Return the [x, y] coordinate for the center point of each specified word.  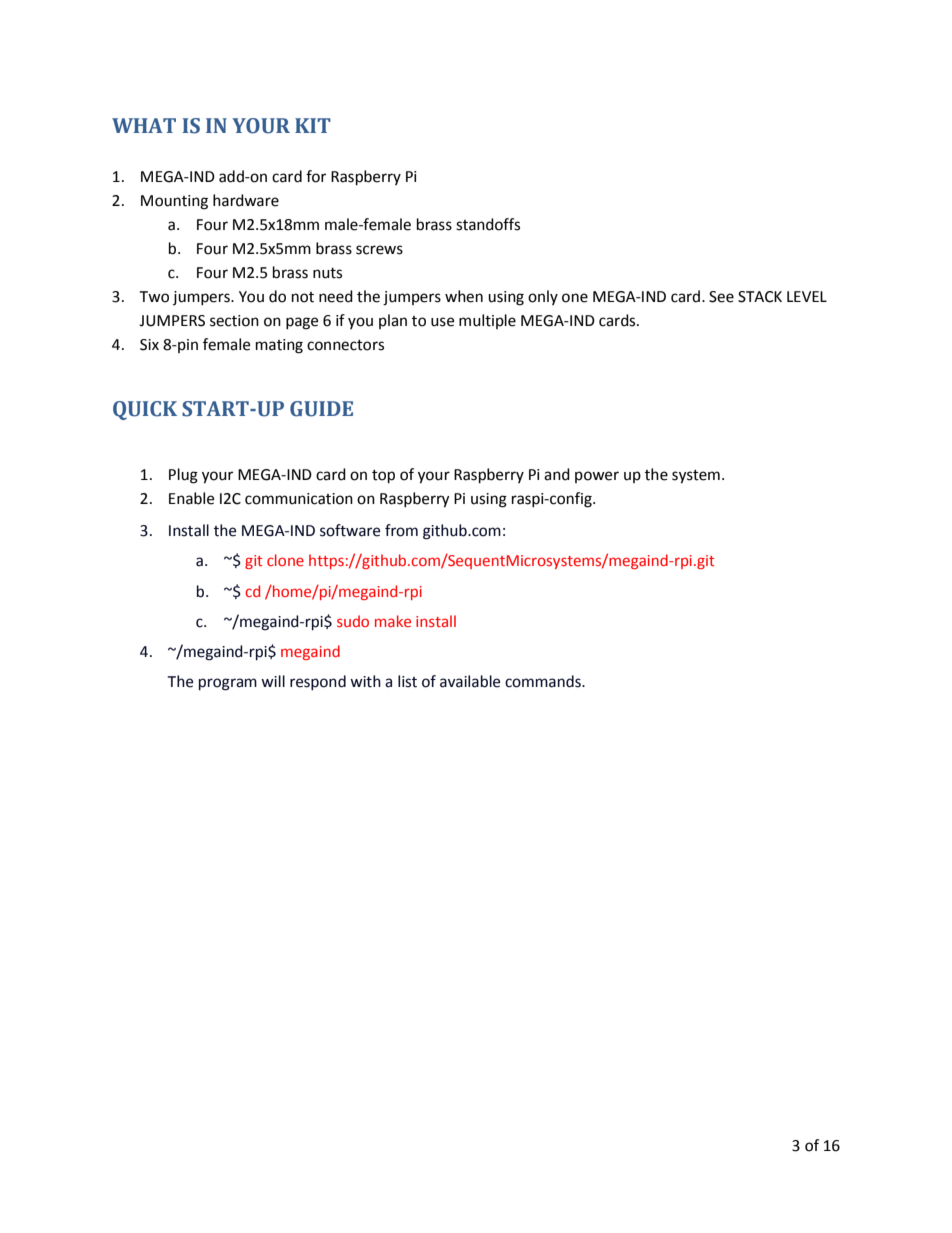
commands [544, 681]
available [470, 681]
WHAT [144, 125]
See [721, 297]
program [228, 684]
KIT [313, 125]
